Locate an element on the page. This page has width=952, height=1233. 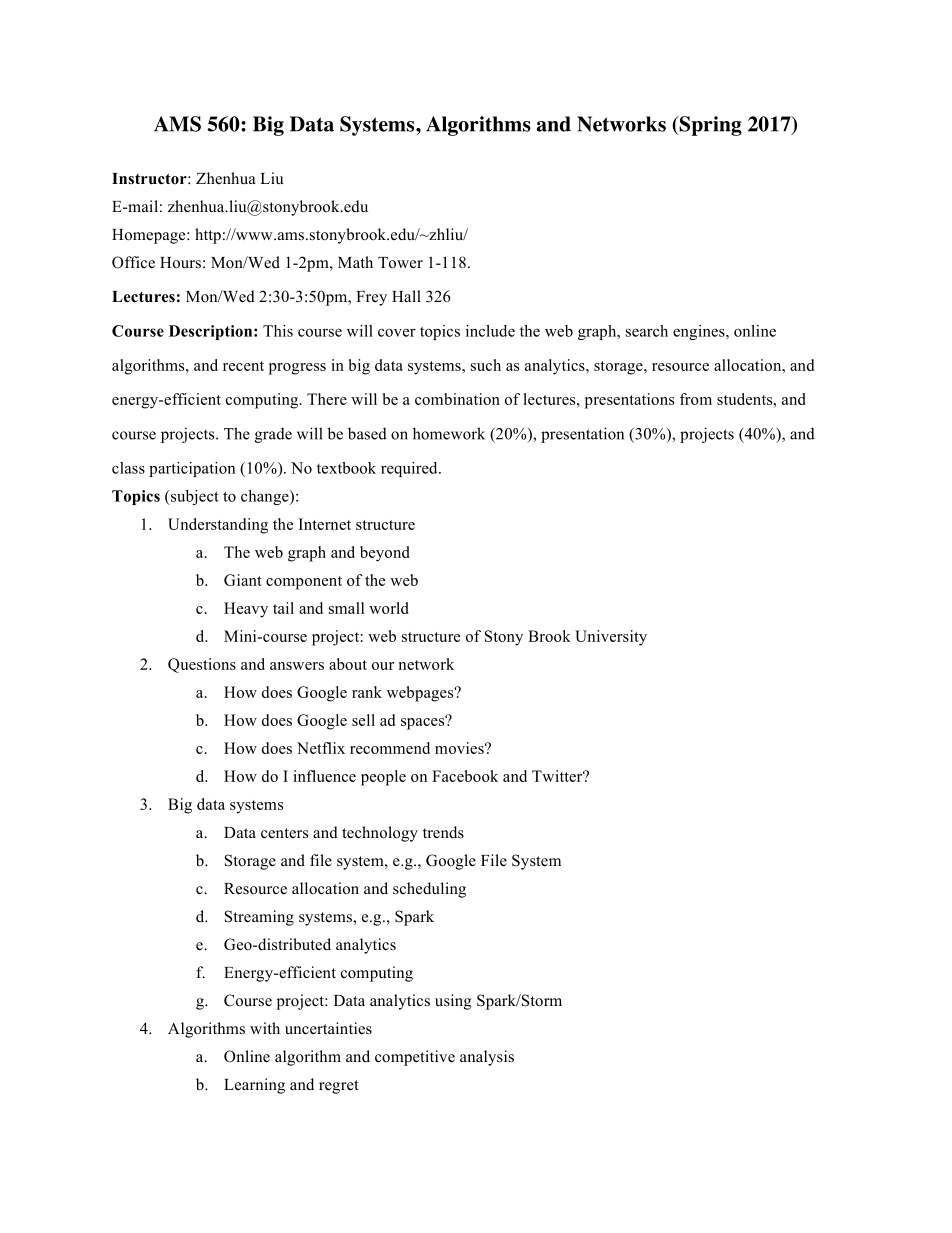
competitive is located at coordinates (415, 1058).
